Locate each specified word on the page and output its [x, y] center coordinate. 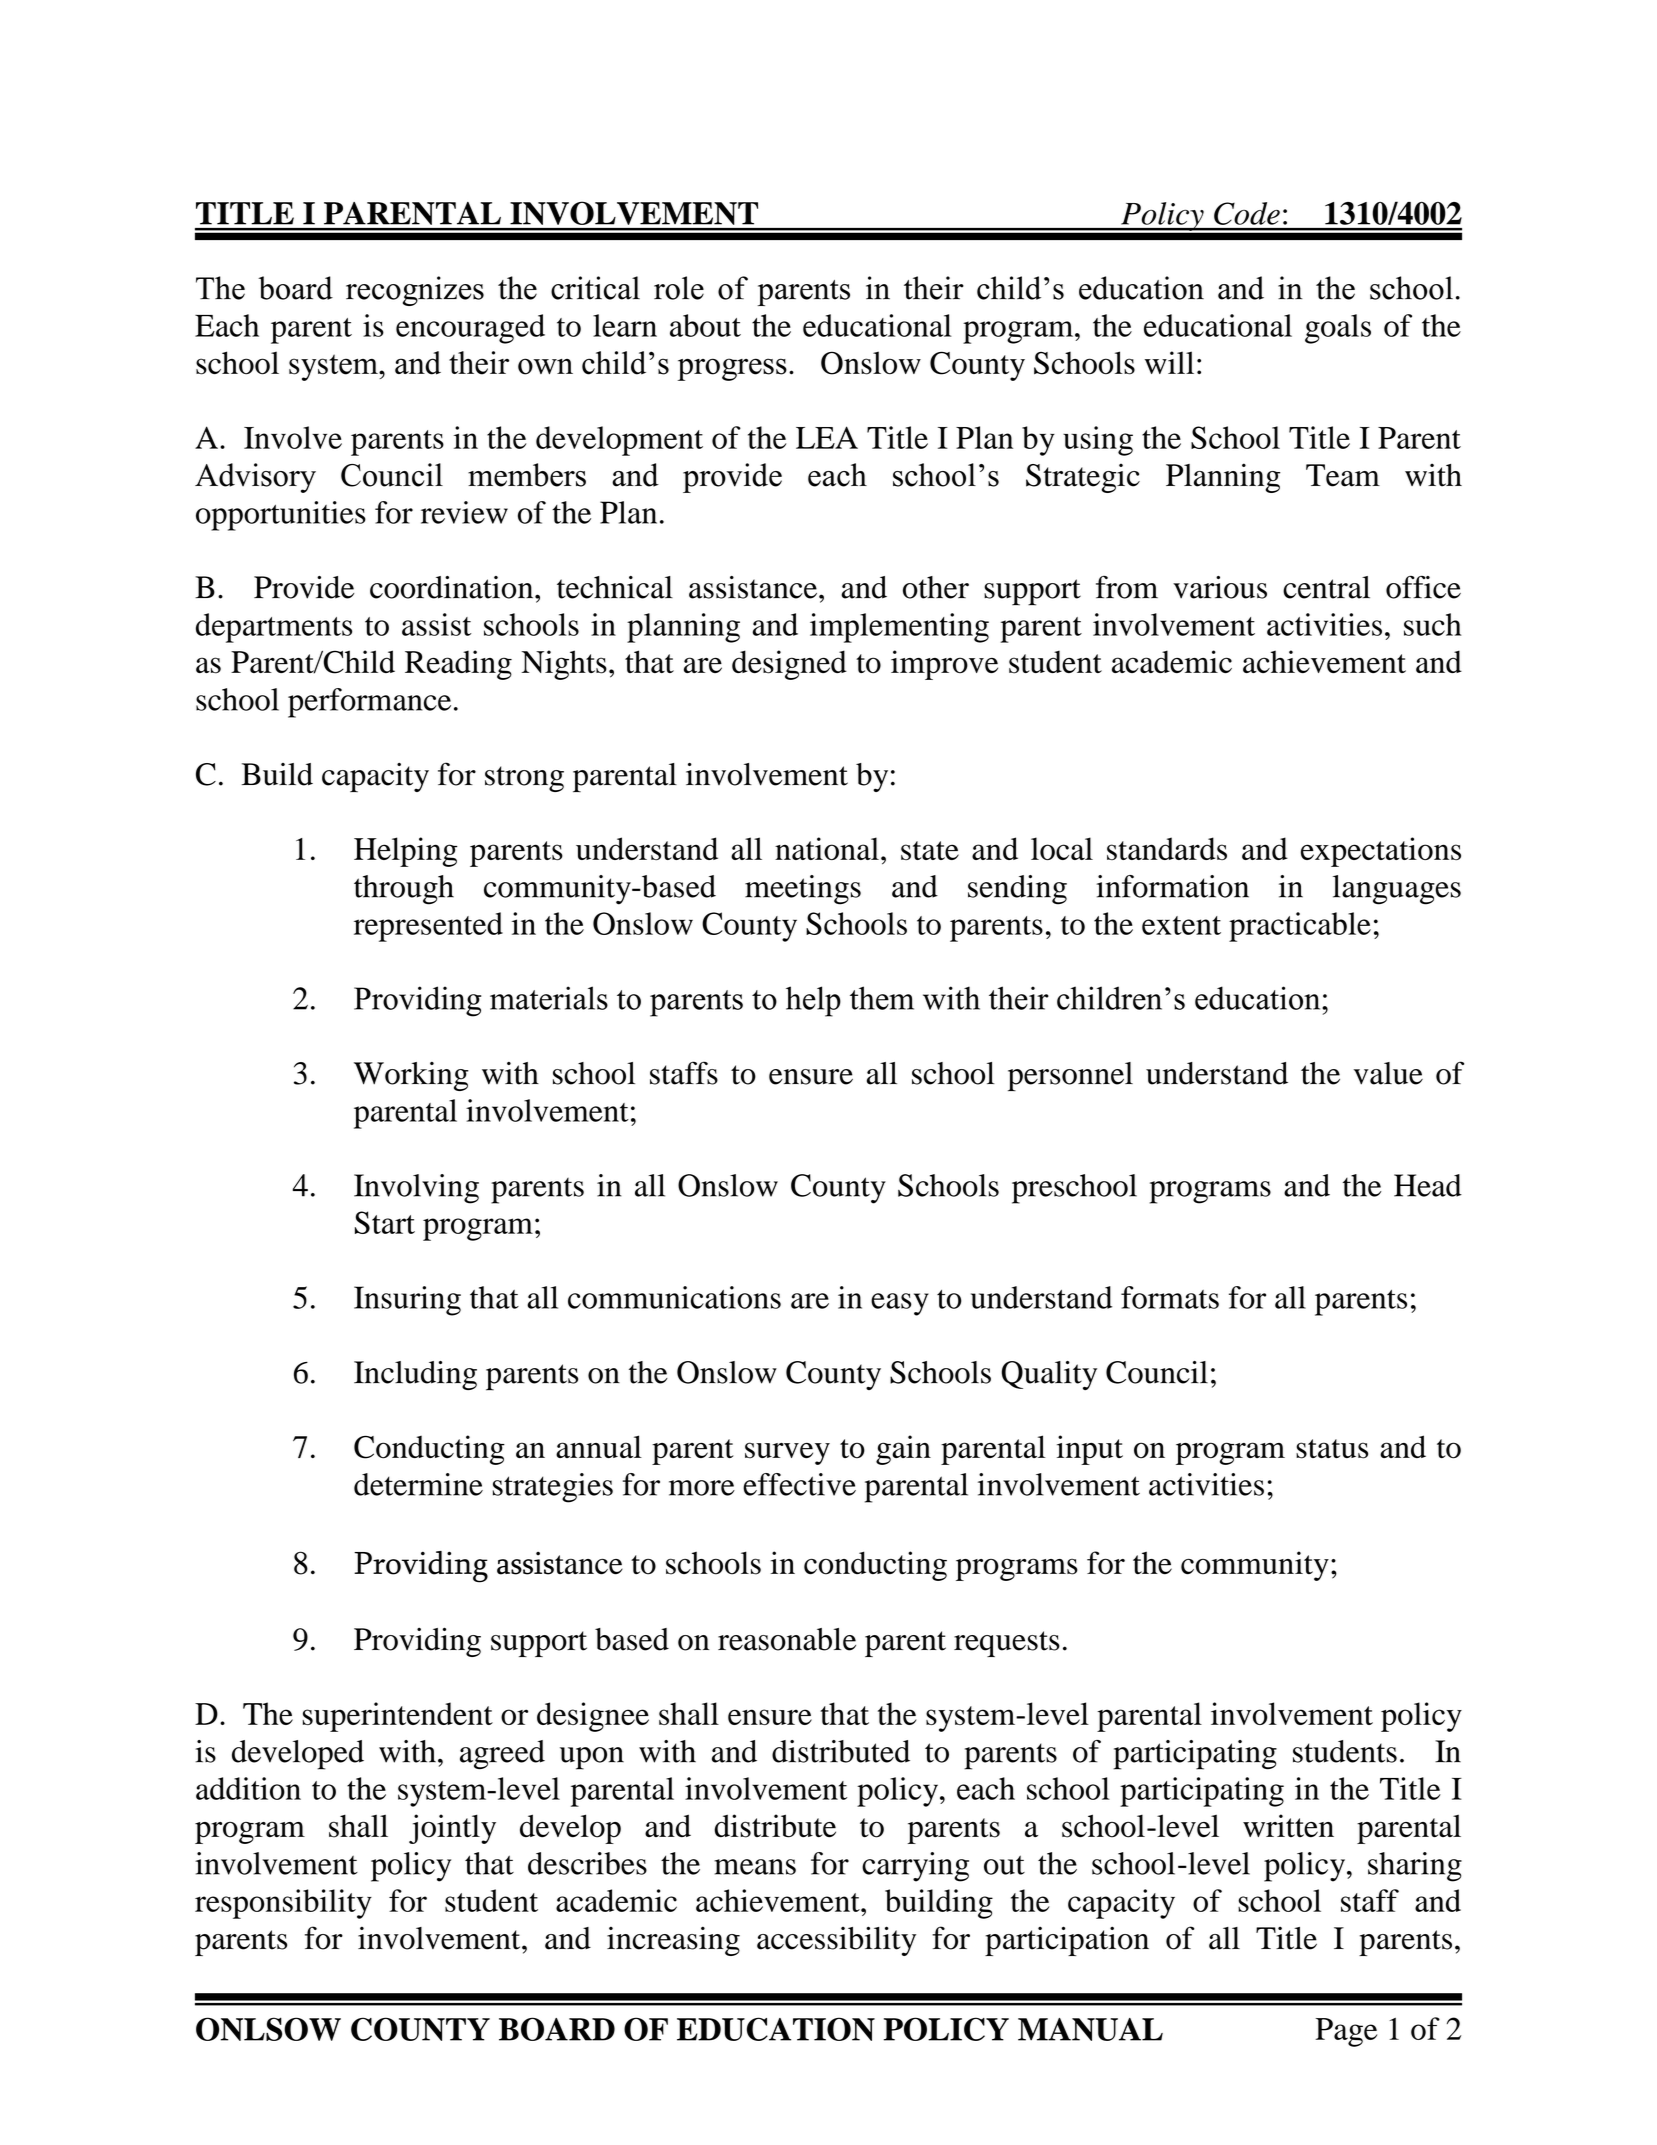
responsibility [283, 1904]
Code [1247, 213]
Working [411, 1076]
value [1388, 1073]
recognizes [415, 291]
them [882, 998]
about [705, 325]
